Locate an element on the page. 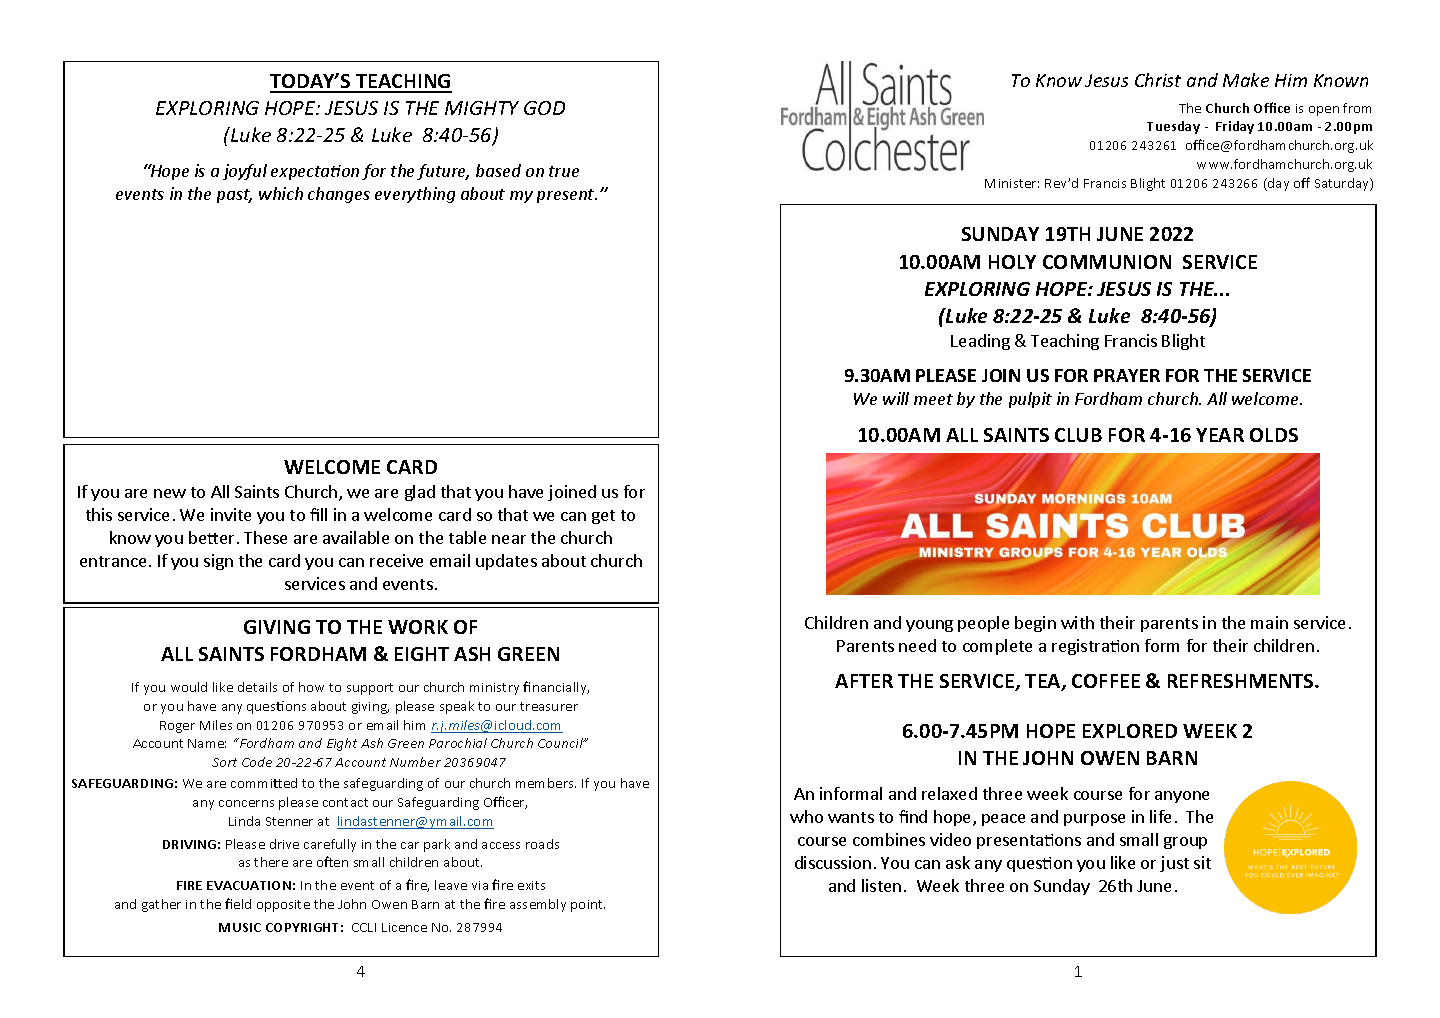  joyful is located at coordinates (245, 172).
